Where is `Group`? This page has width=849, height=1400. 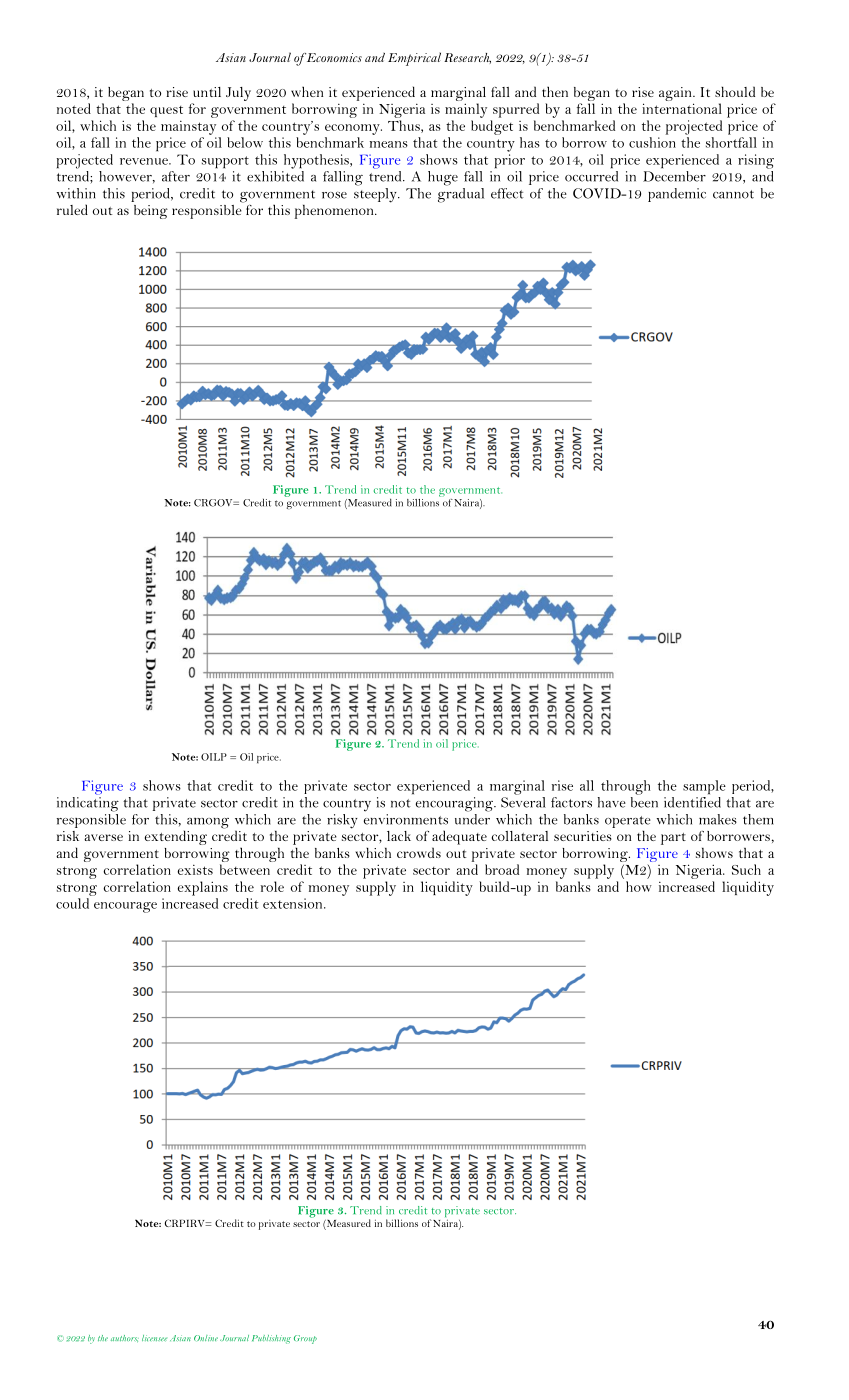 Group is located at coordinates (305, 1339).
